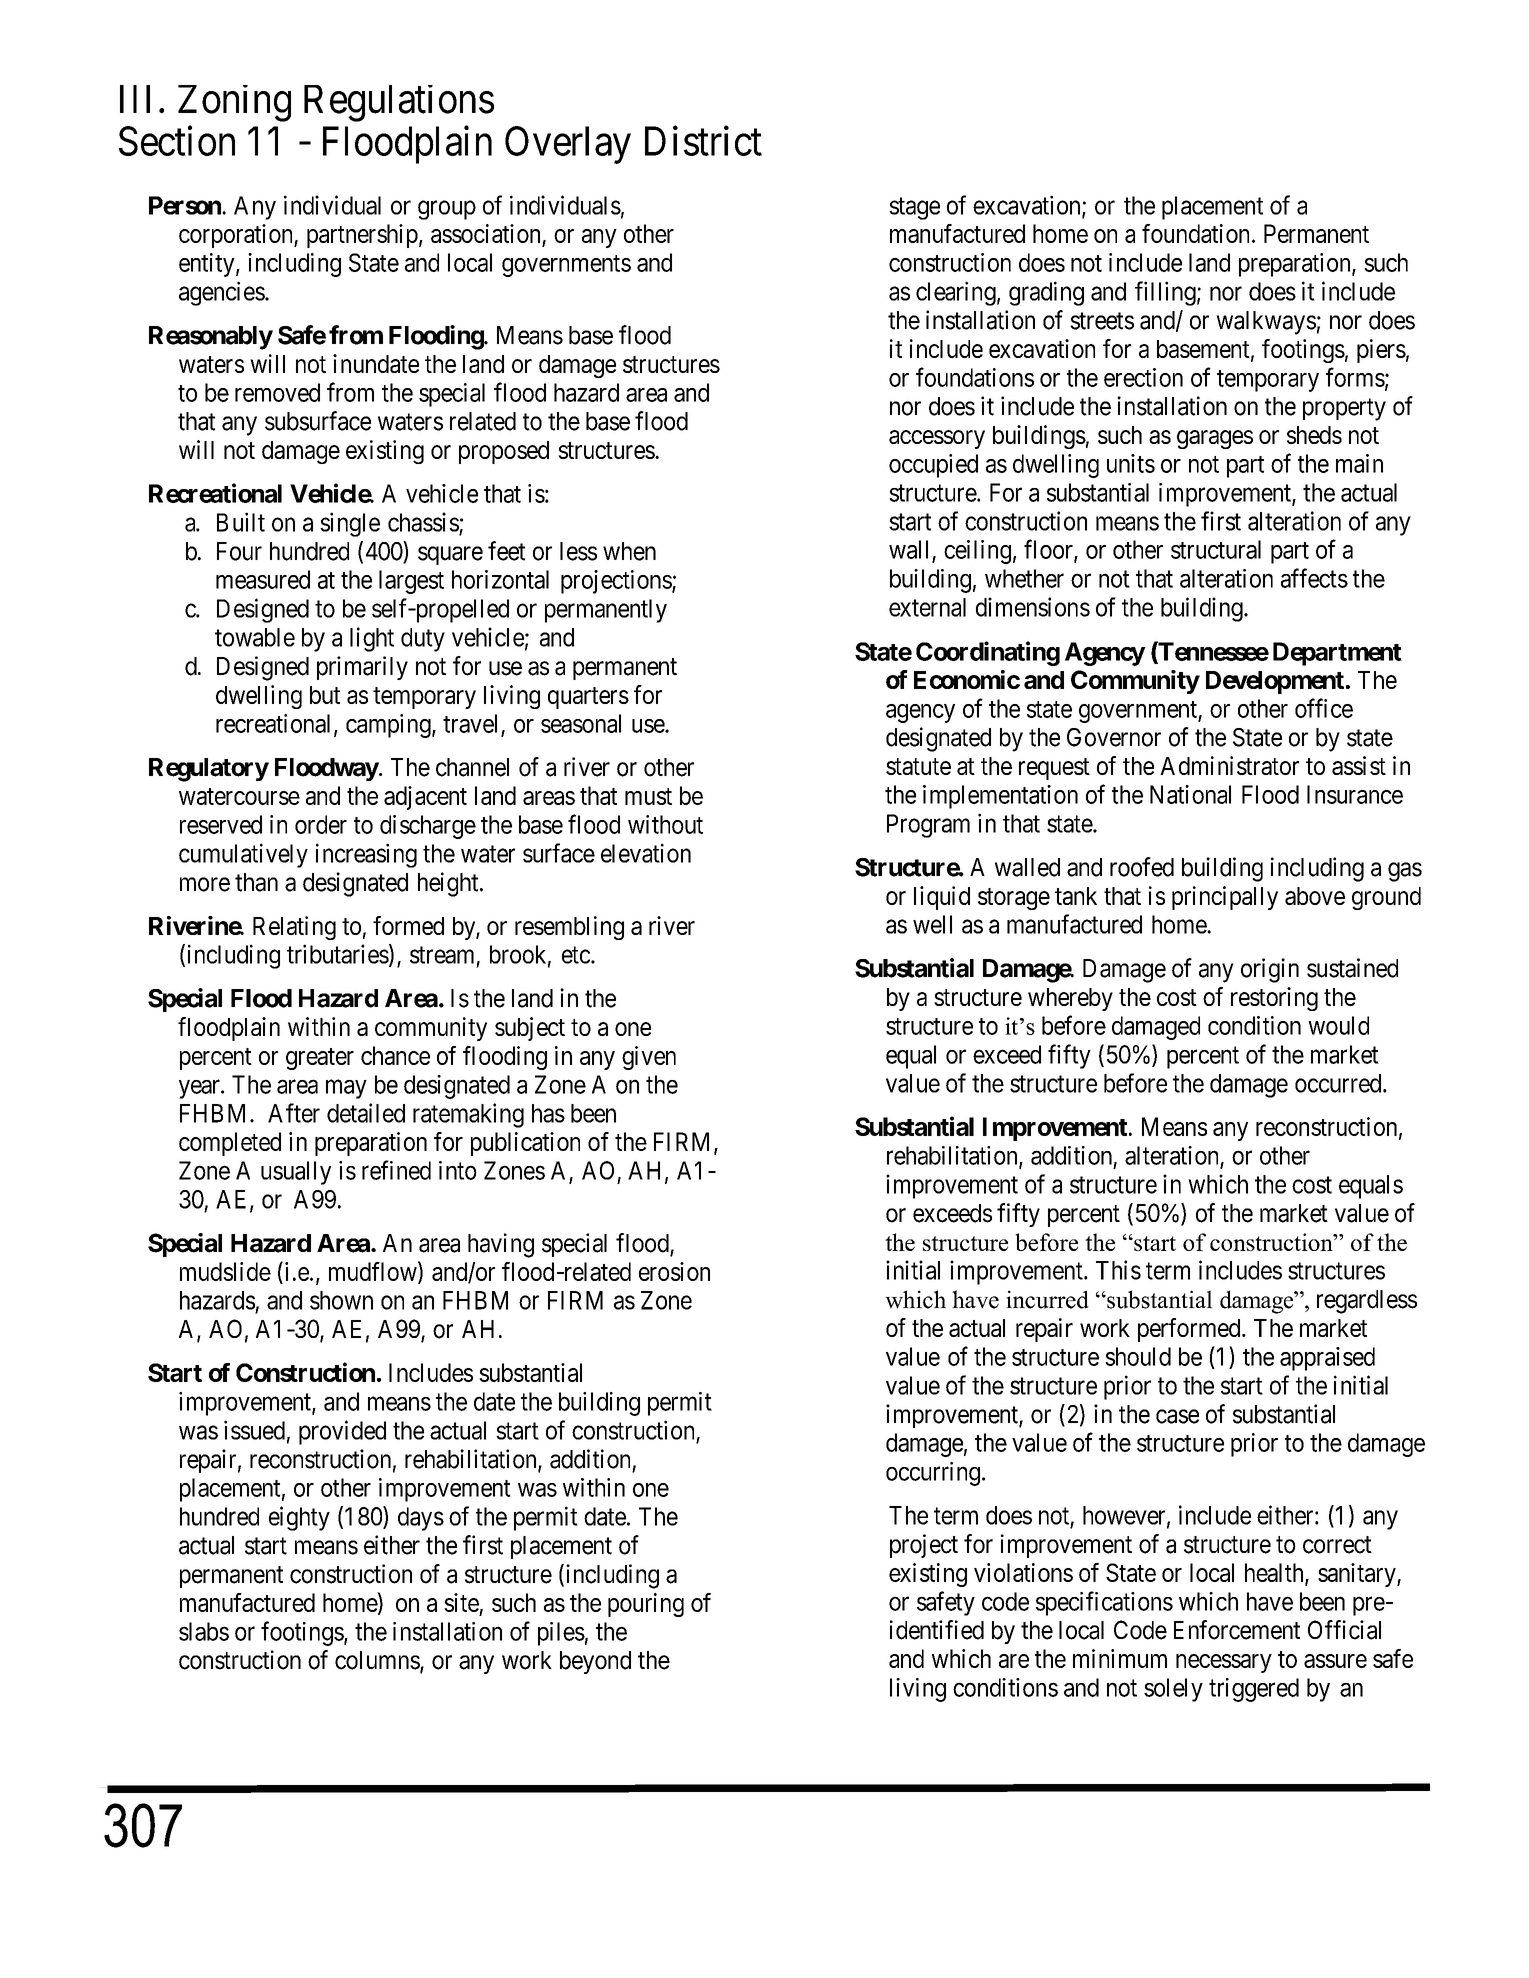 Image resolution: width=1529 pixels, height=1978 pixels. What do you see at coordinates (1275, 682) in the screenshot?
I see `Development` at bounding box center [1275, 682].
